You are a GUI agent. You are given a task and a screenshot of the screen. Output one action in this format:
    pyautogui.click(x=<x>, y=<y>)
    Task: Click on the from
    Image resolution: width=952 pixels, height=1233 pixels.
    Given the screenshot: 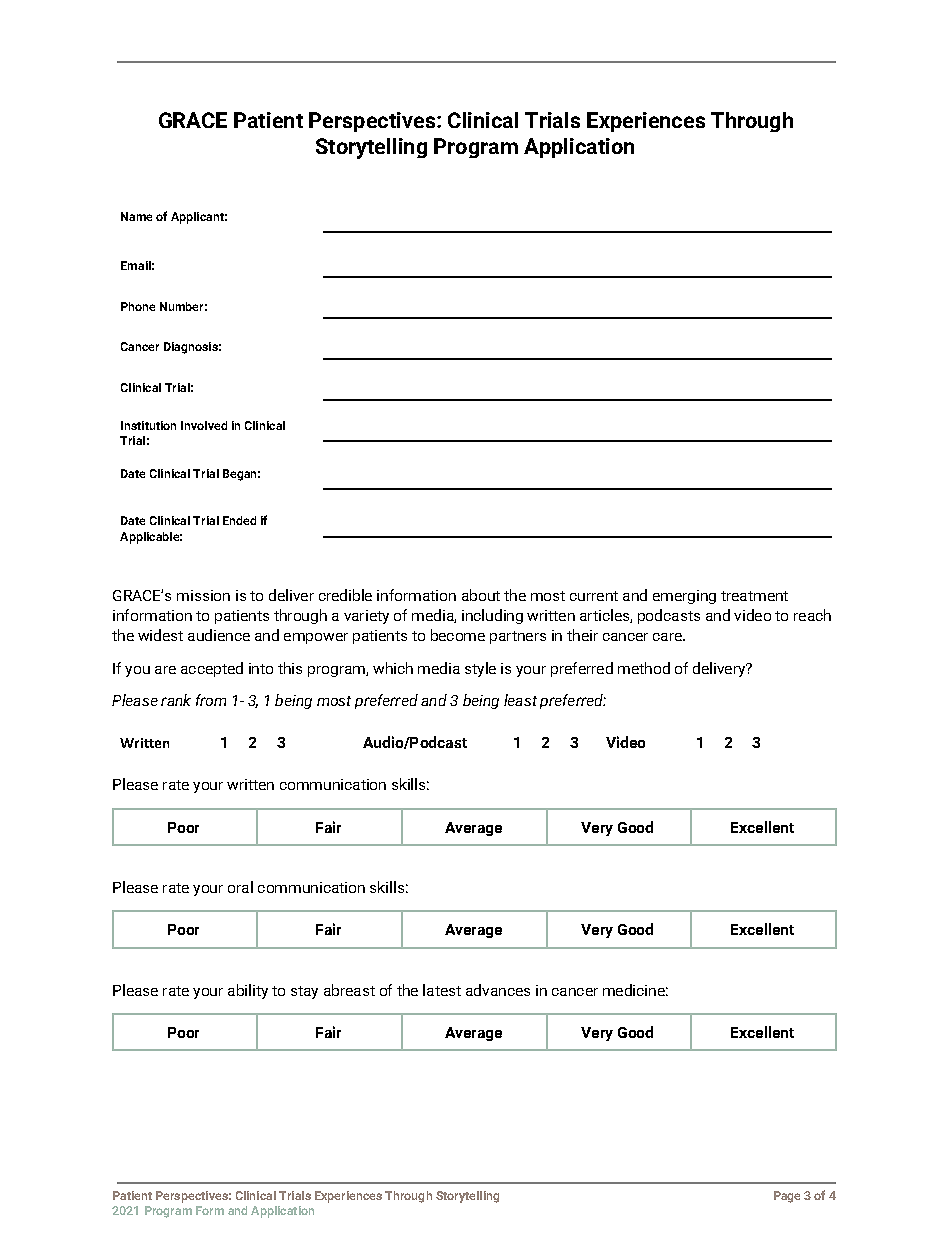 What is the action you would take?
    pyautogui.click(x=211, y=700)
